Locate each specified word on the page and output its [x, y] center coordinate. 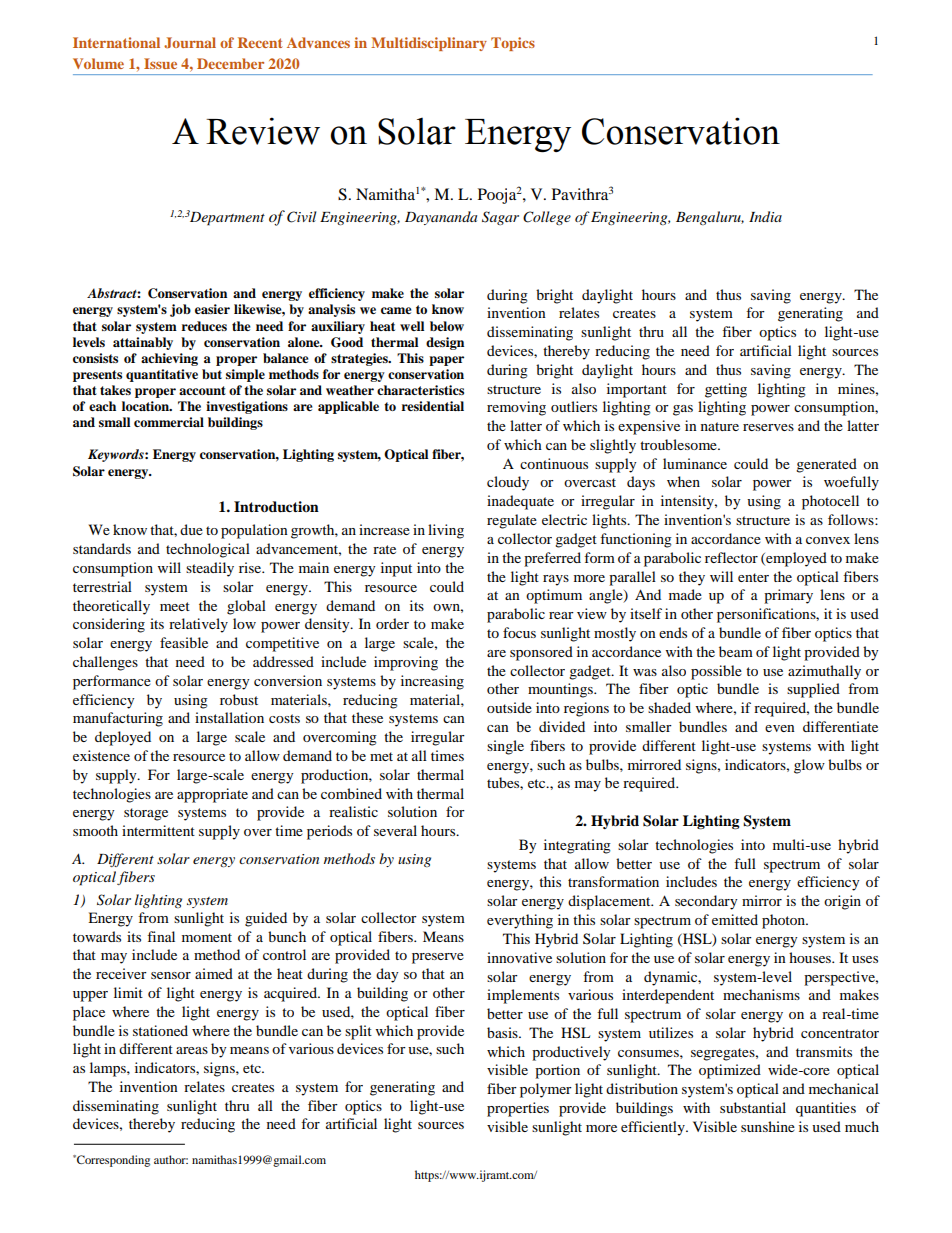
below [447, 326]
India [765, 216]
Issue [160, 63]
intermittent [158, 830]
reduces [204, 326]
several [395, 830]
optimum [554, 596]
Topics [513, 44]
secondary [706, 902]
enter [753, 577]
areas [192, 1050]
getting [726, 390]
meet [175, 606]
